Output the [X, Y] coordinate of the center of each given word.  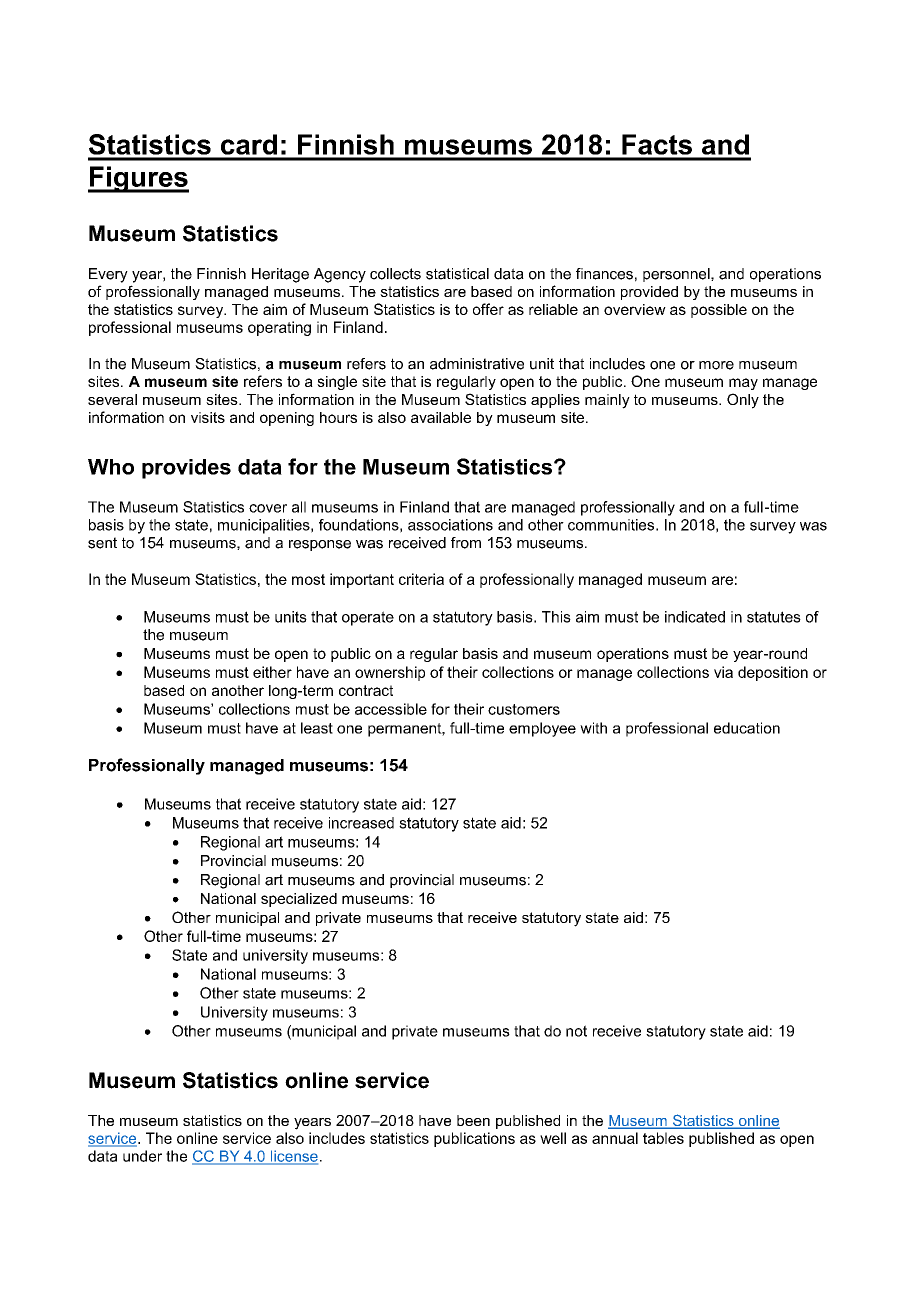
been [473, 1120]
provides [186, 469]
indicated [695, 617]
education [747, 728]
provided [649, 293]
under [142, 1156]
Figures [138, 179]
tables [663, 1138]
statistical [457, 274]
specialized [299, 900]
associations [450, 525]
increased [361, 823]
